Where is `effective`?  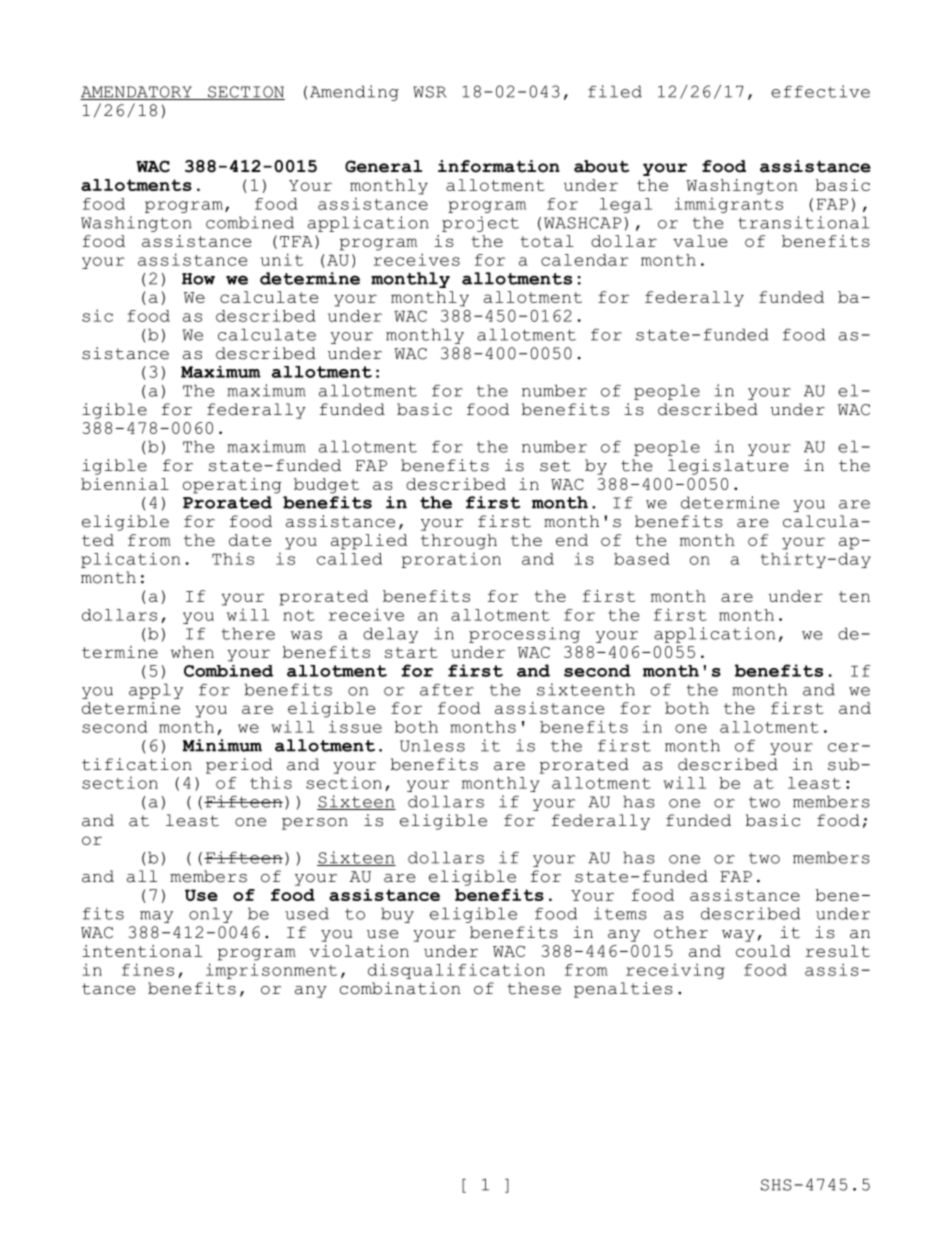
effective is located at coordinates (820, 91).
